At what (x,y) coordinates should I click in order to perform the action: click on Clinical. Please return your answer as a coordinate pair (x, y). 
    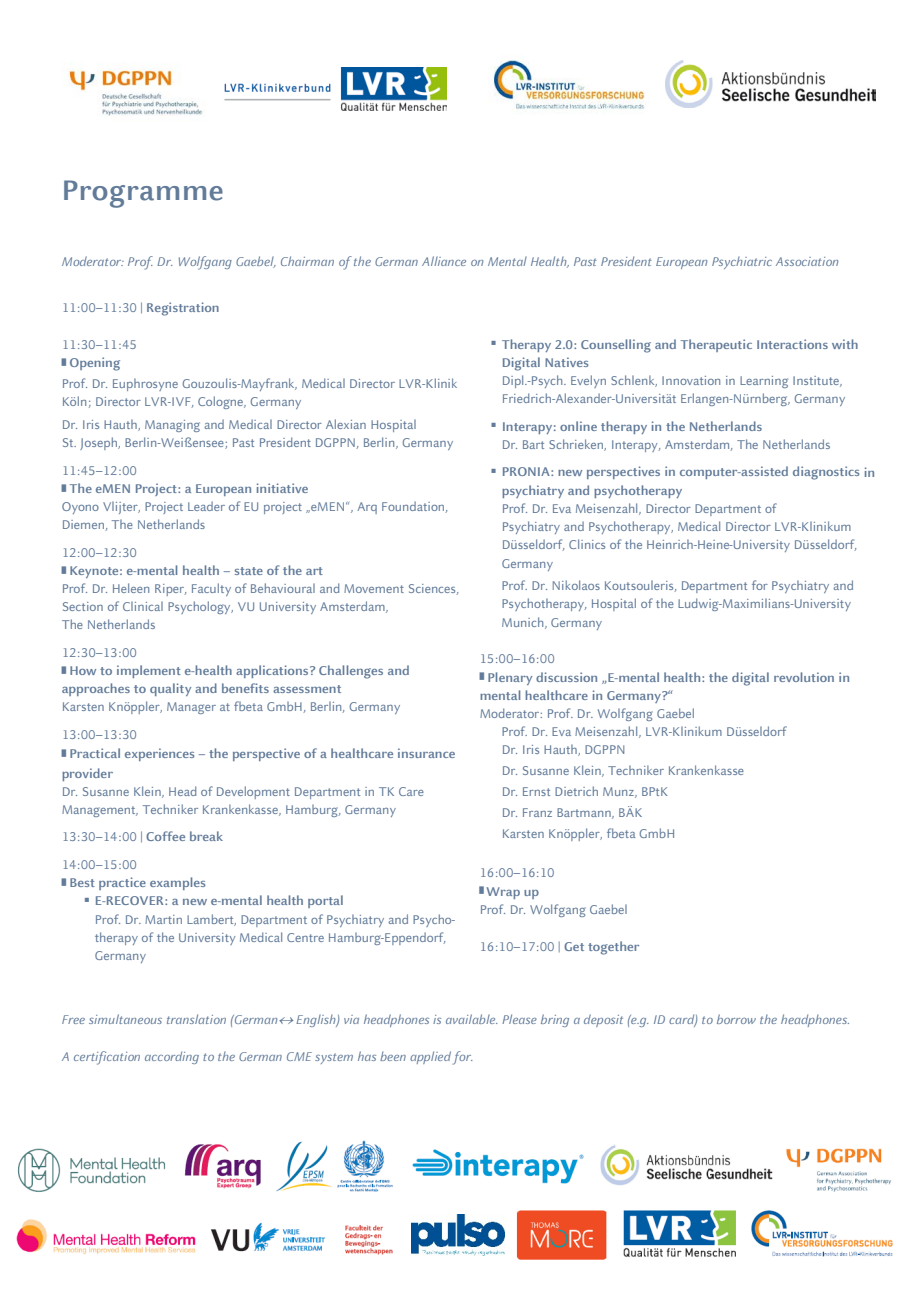
    Looking at the image, I should click on (143, 606).
